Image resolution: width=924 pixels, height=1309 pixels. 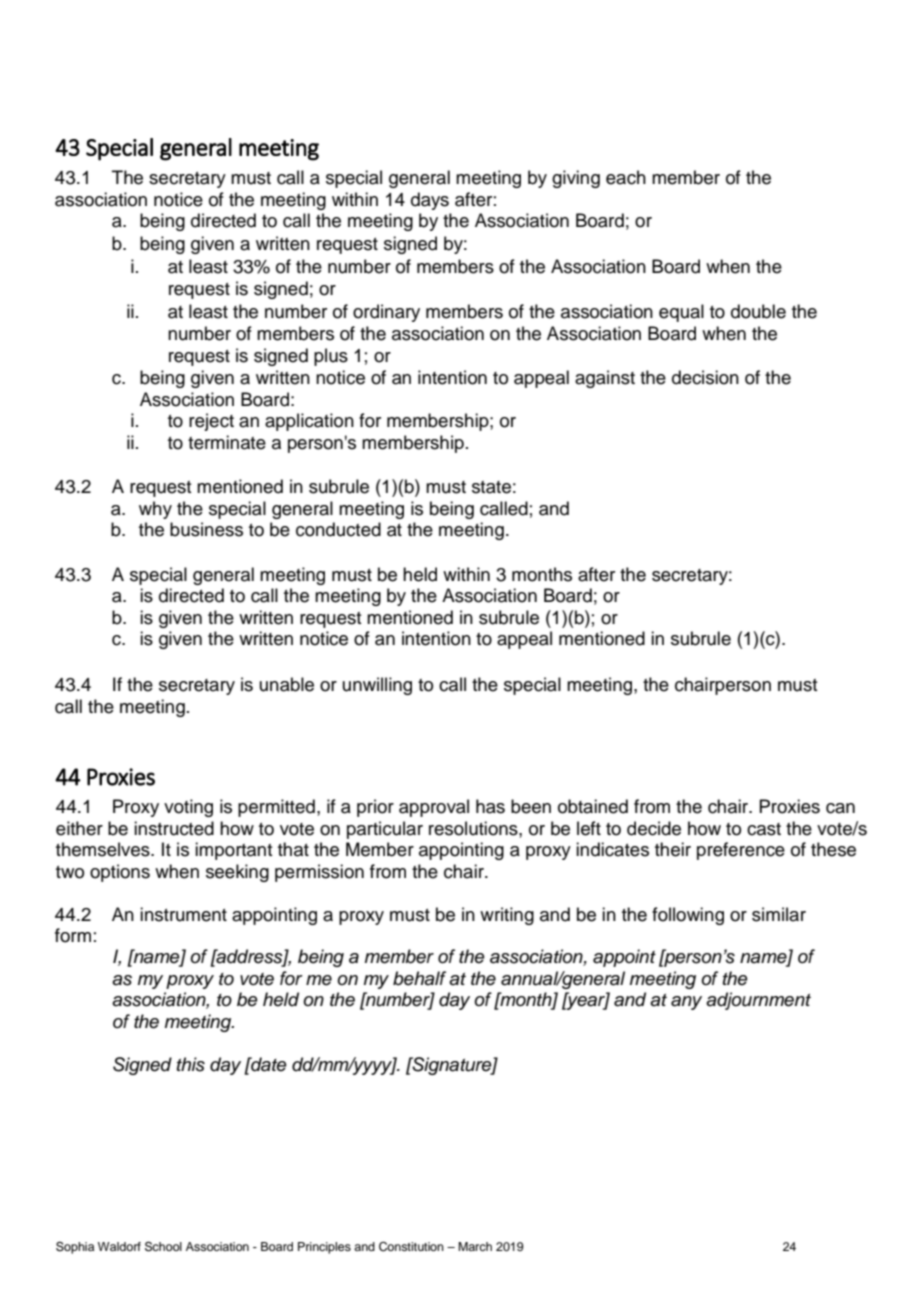 I want to click on can, so click(x=840, y=808).
